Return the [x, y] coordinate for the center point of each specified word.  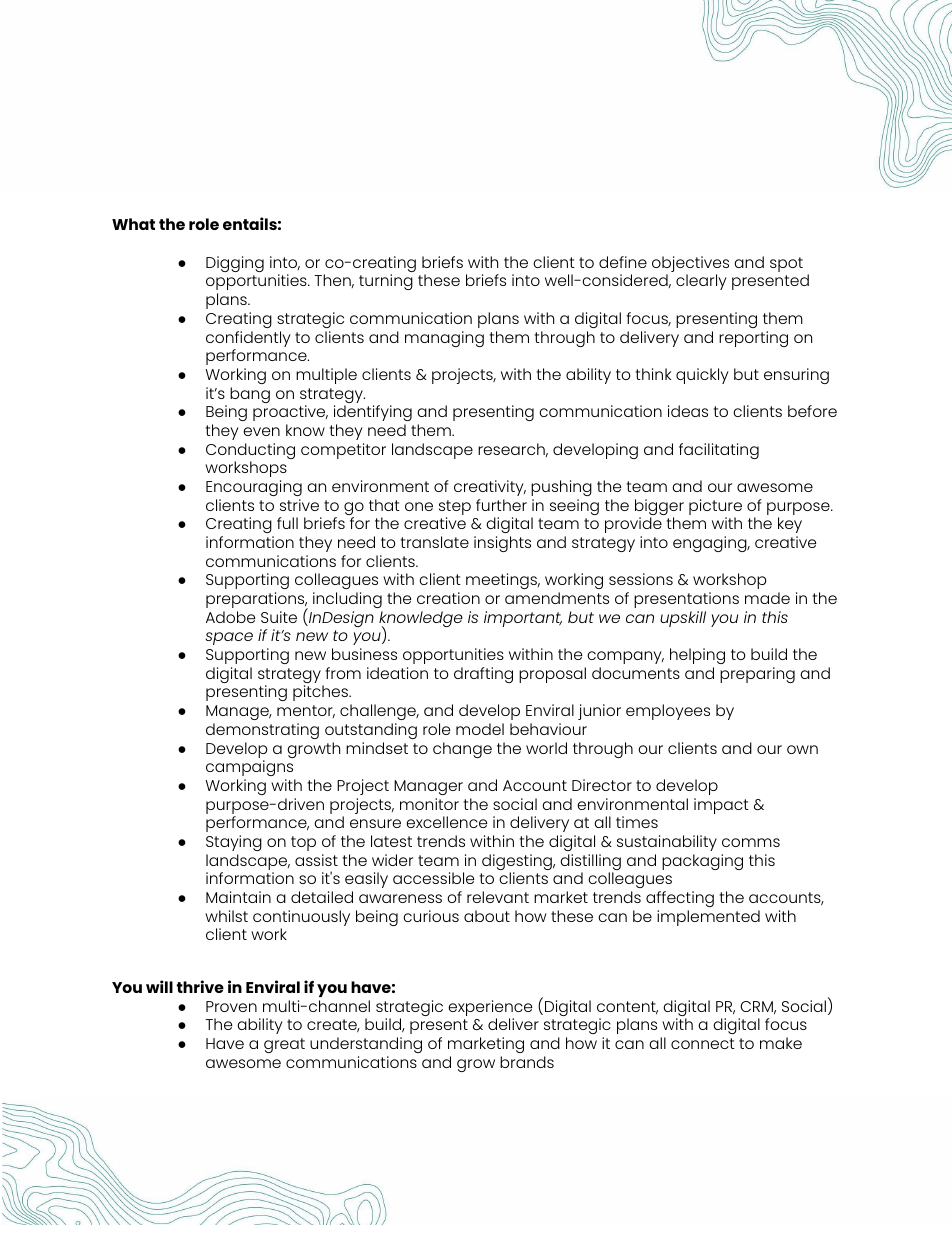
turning [386, 282]
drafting [483, 675]
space [229, 638]
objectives [690, 265]
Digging [235, 264]
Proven [231, 1006]
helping [697, 656]
